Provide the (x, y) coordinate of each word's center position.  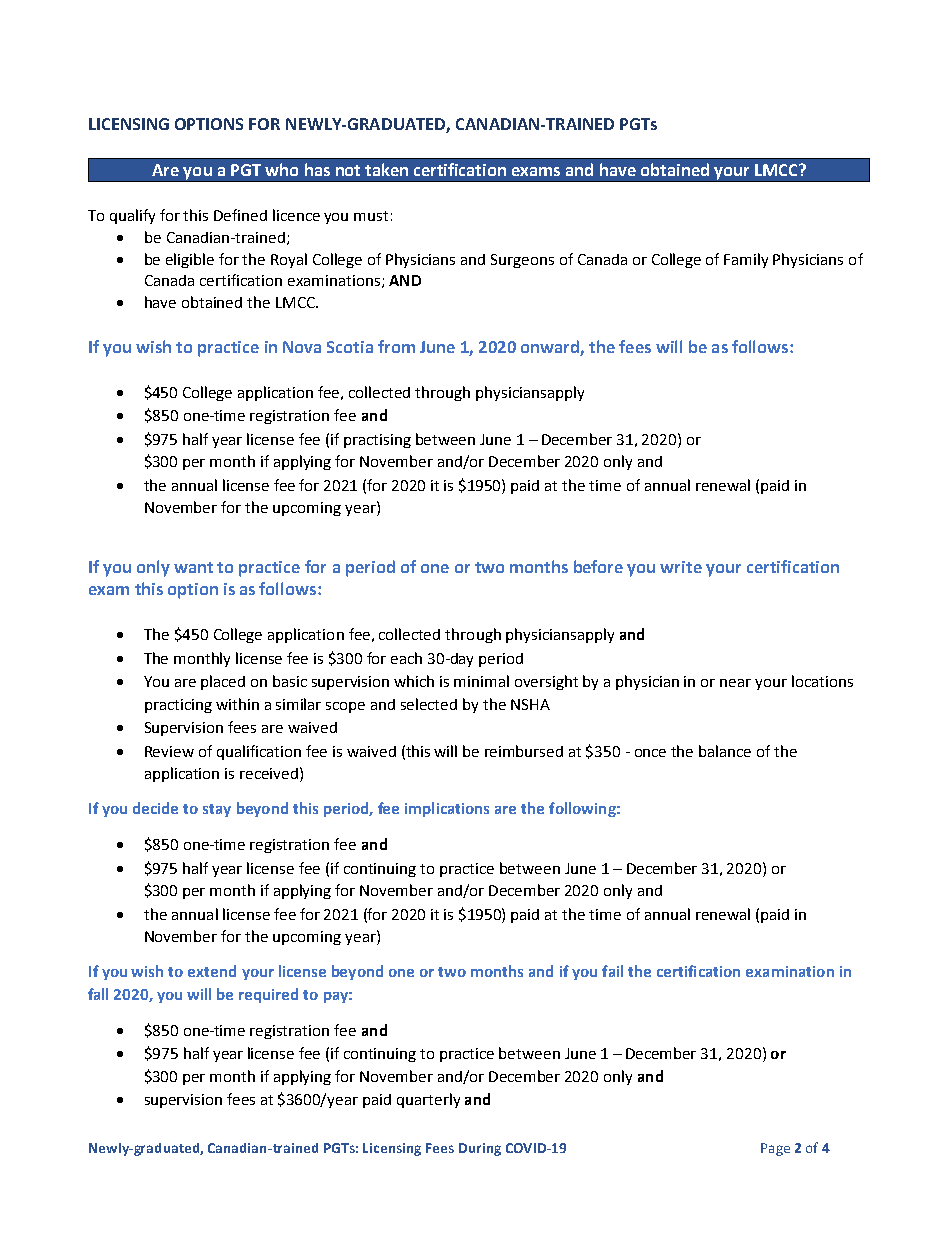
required (268, 995)
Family (746, 260)
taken (386, 169)
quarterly (428, 1100)
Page (775, 1149)
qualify (132, 216)
